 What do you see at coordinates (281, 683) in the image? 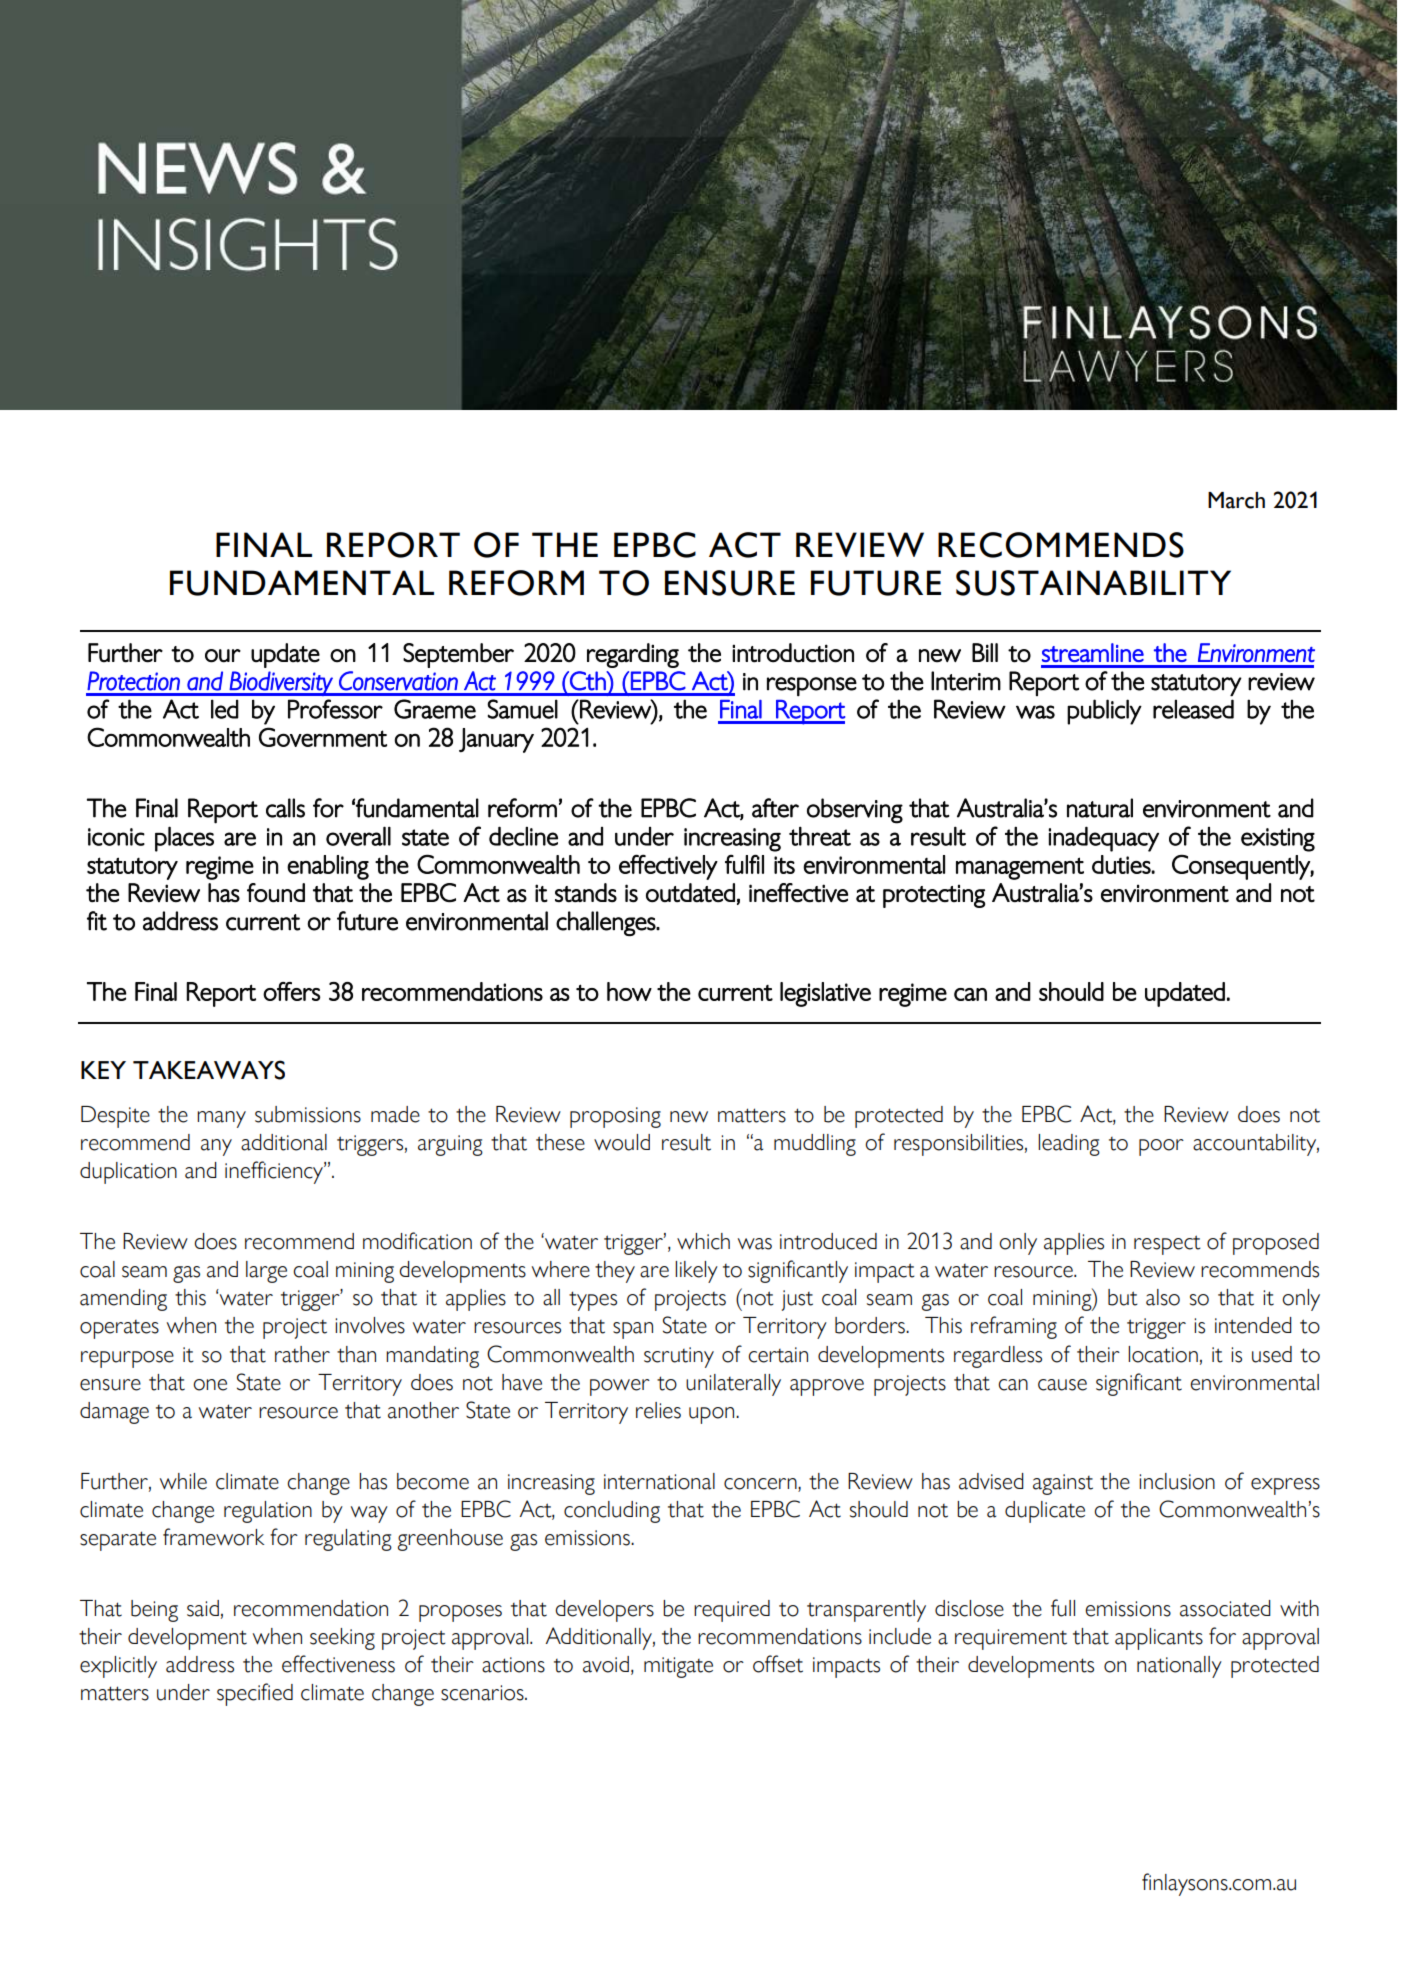
I see `Biodiversity` at bounding box center [281, 683].
